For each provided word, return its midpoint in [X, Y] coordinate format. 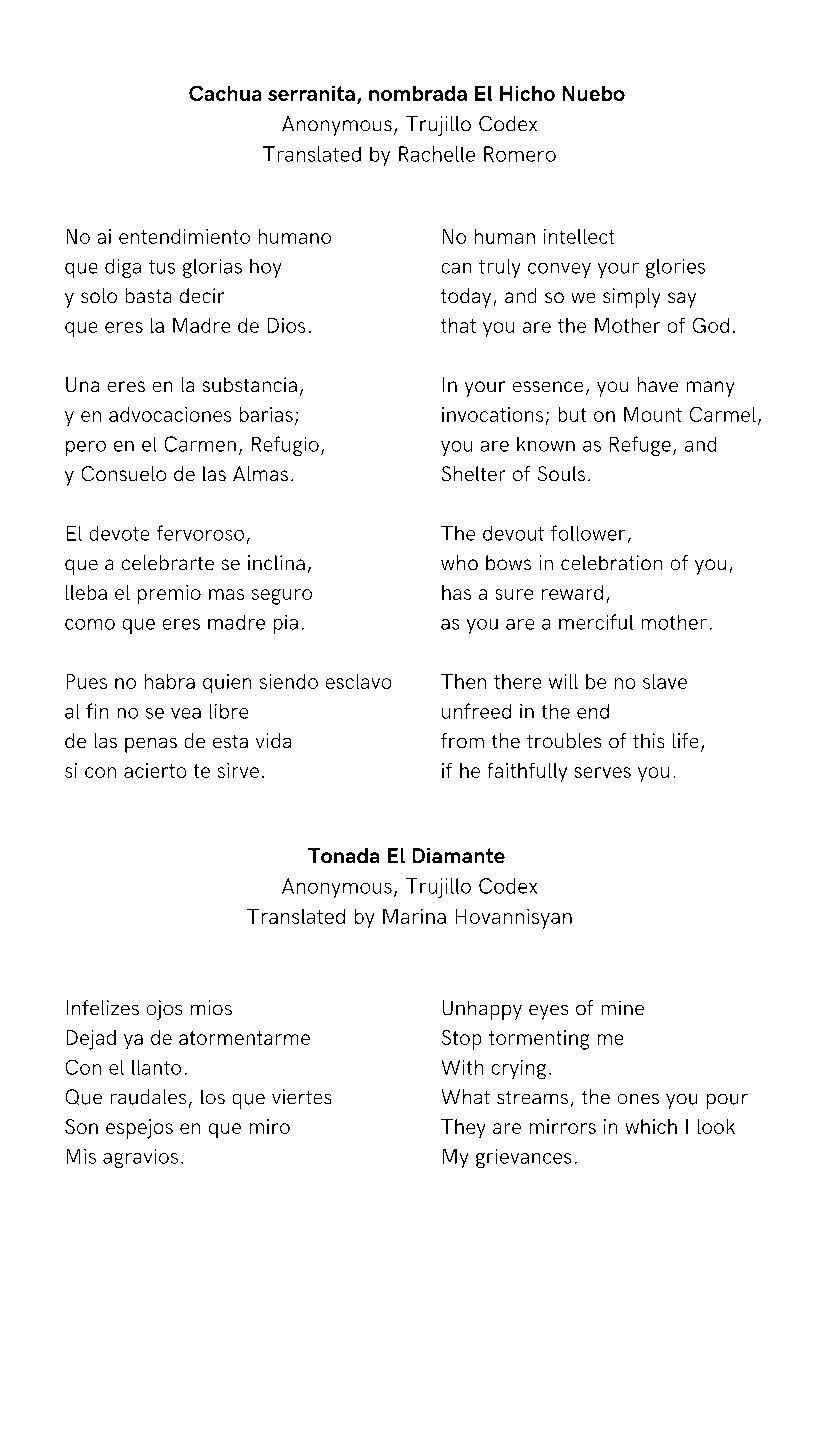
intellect [579, 236]
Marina [414, 916]
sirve [238, 770]
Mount [653, 414]
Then [463, 681]
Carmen [200, 444]
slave [665, 681]
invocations [492, 414]
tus [162, 267]
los [213, 1097]
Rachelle [437, 154]
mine [623, 1008]
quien [227, 683]
